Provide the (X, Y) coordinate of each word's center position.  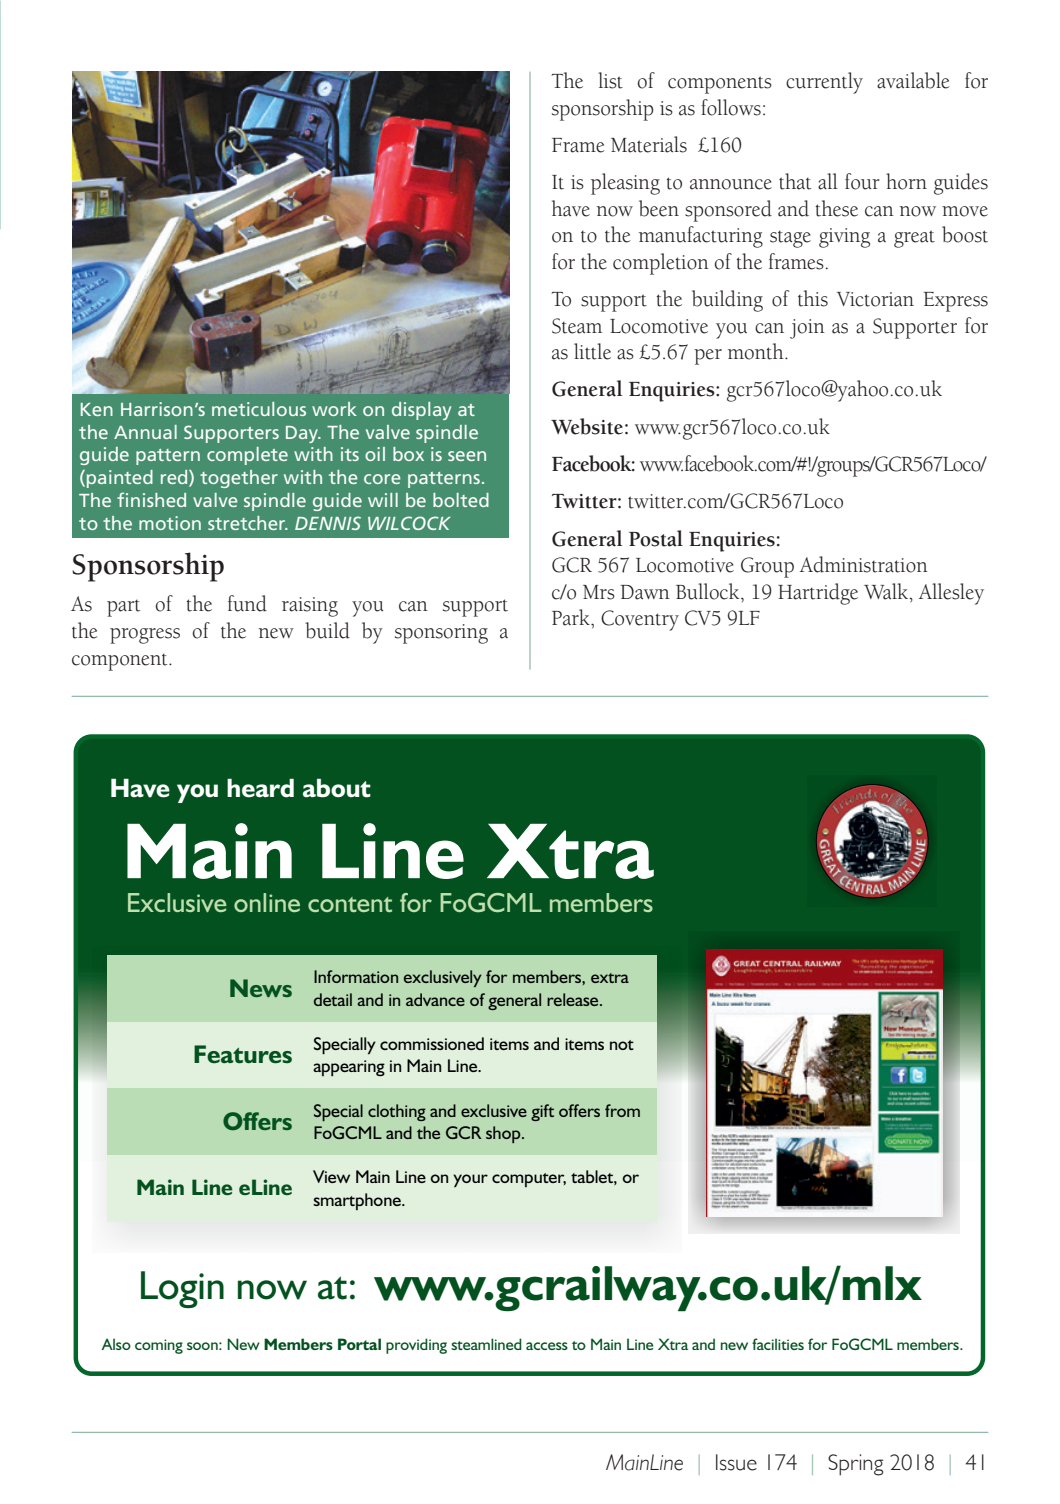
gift (542, 1112)
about (337, 788)
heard (260, 788)
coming (159, 1346)
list (610, 80)
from (622, 1110)
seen (467, 456)
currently (824, 83)
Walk (887, 591)
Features (243, 1054)
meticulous (259, 409)
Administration (864, 564)
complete (247, 456)
